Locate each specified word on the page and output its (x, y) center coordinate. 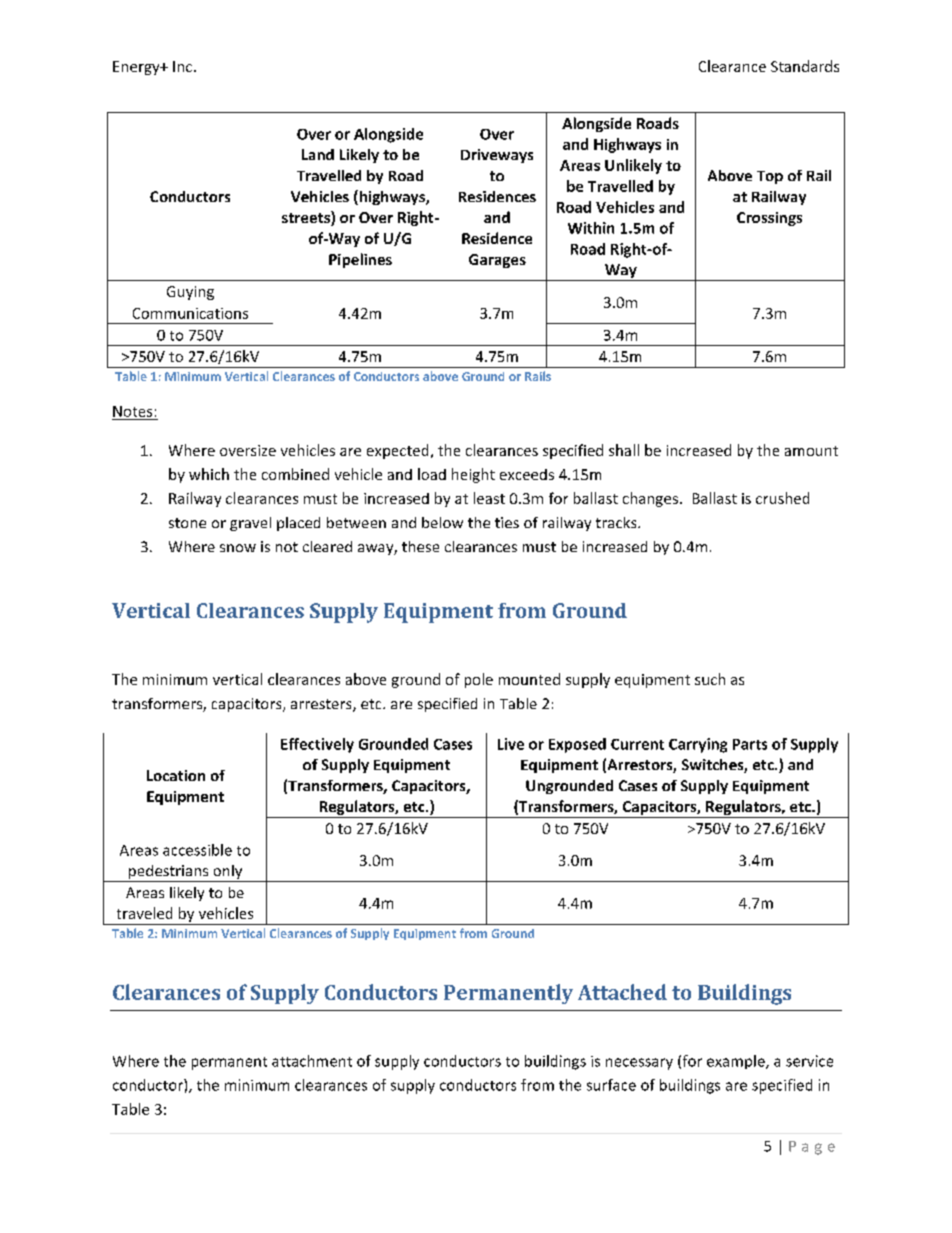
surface (611, 1085)
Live (511, 744)
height (473, 475)
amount (811, 451)
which (209, 474)
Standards (805, 66)
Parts (750, 744)
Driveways (497, 156)
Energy (137, 68)
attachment (312, 1061)
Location (176, 775)
